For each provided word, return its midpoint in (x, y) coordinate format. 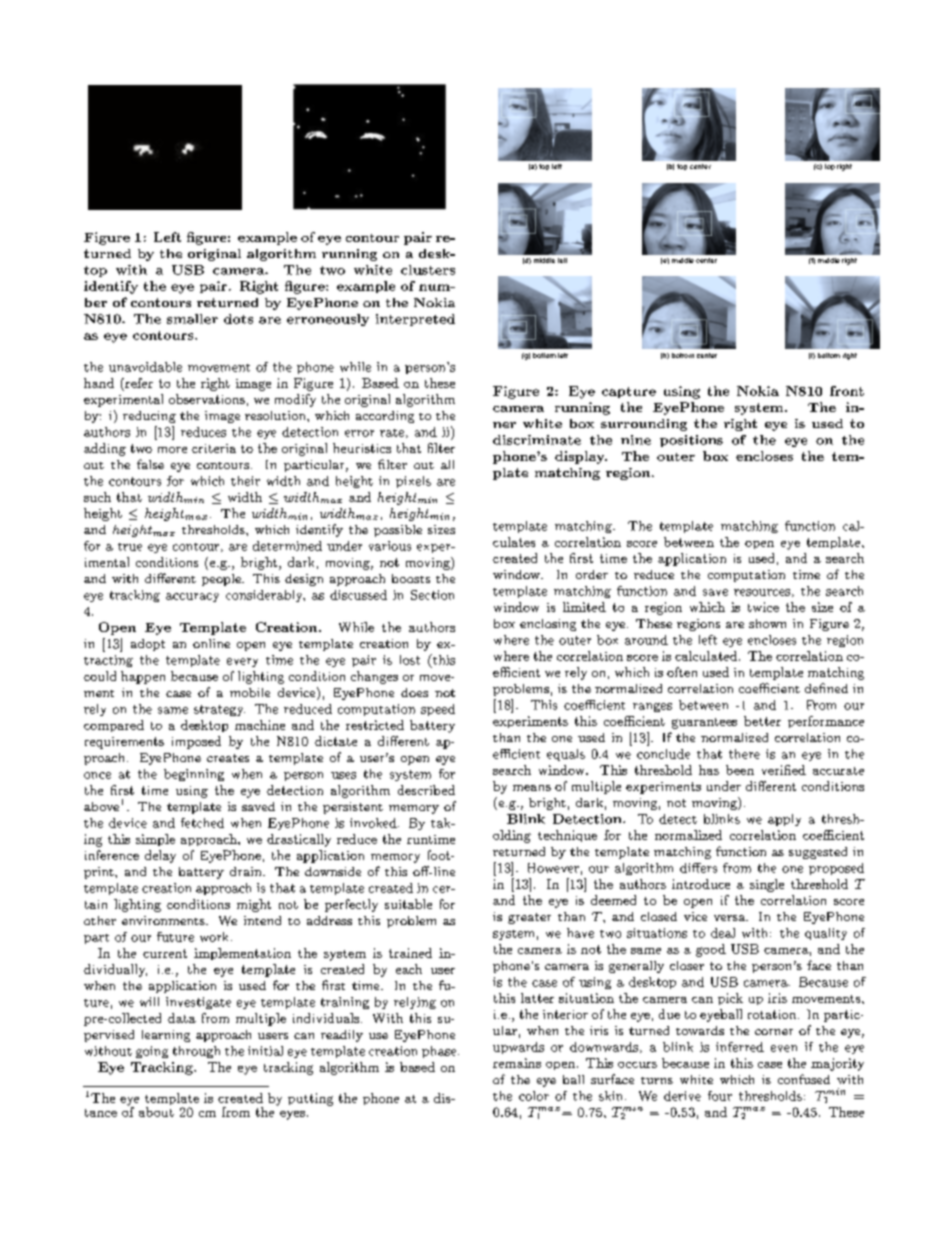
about (156, 1112)
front (847, 391)
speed (438, 710)
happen (143, 677)
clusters (428, 270)
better (762, 721)
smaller (192, 319)
